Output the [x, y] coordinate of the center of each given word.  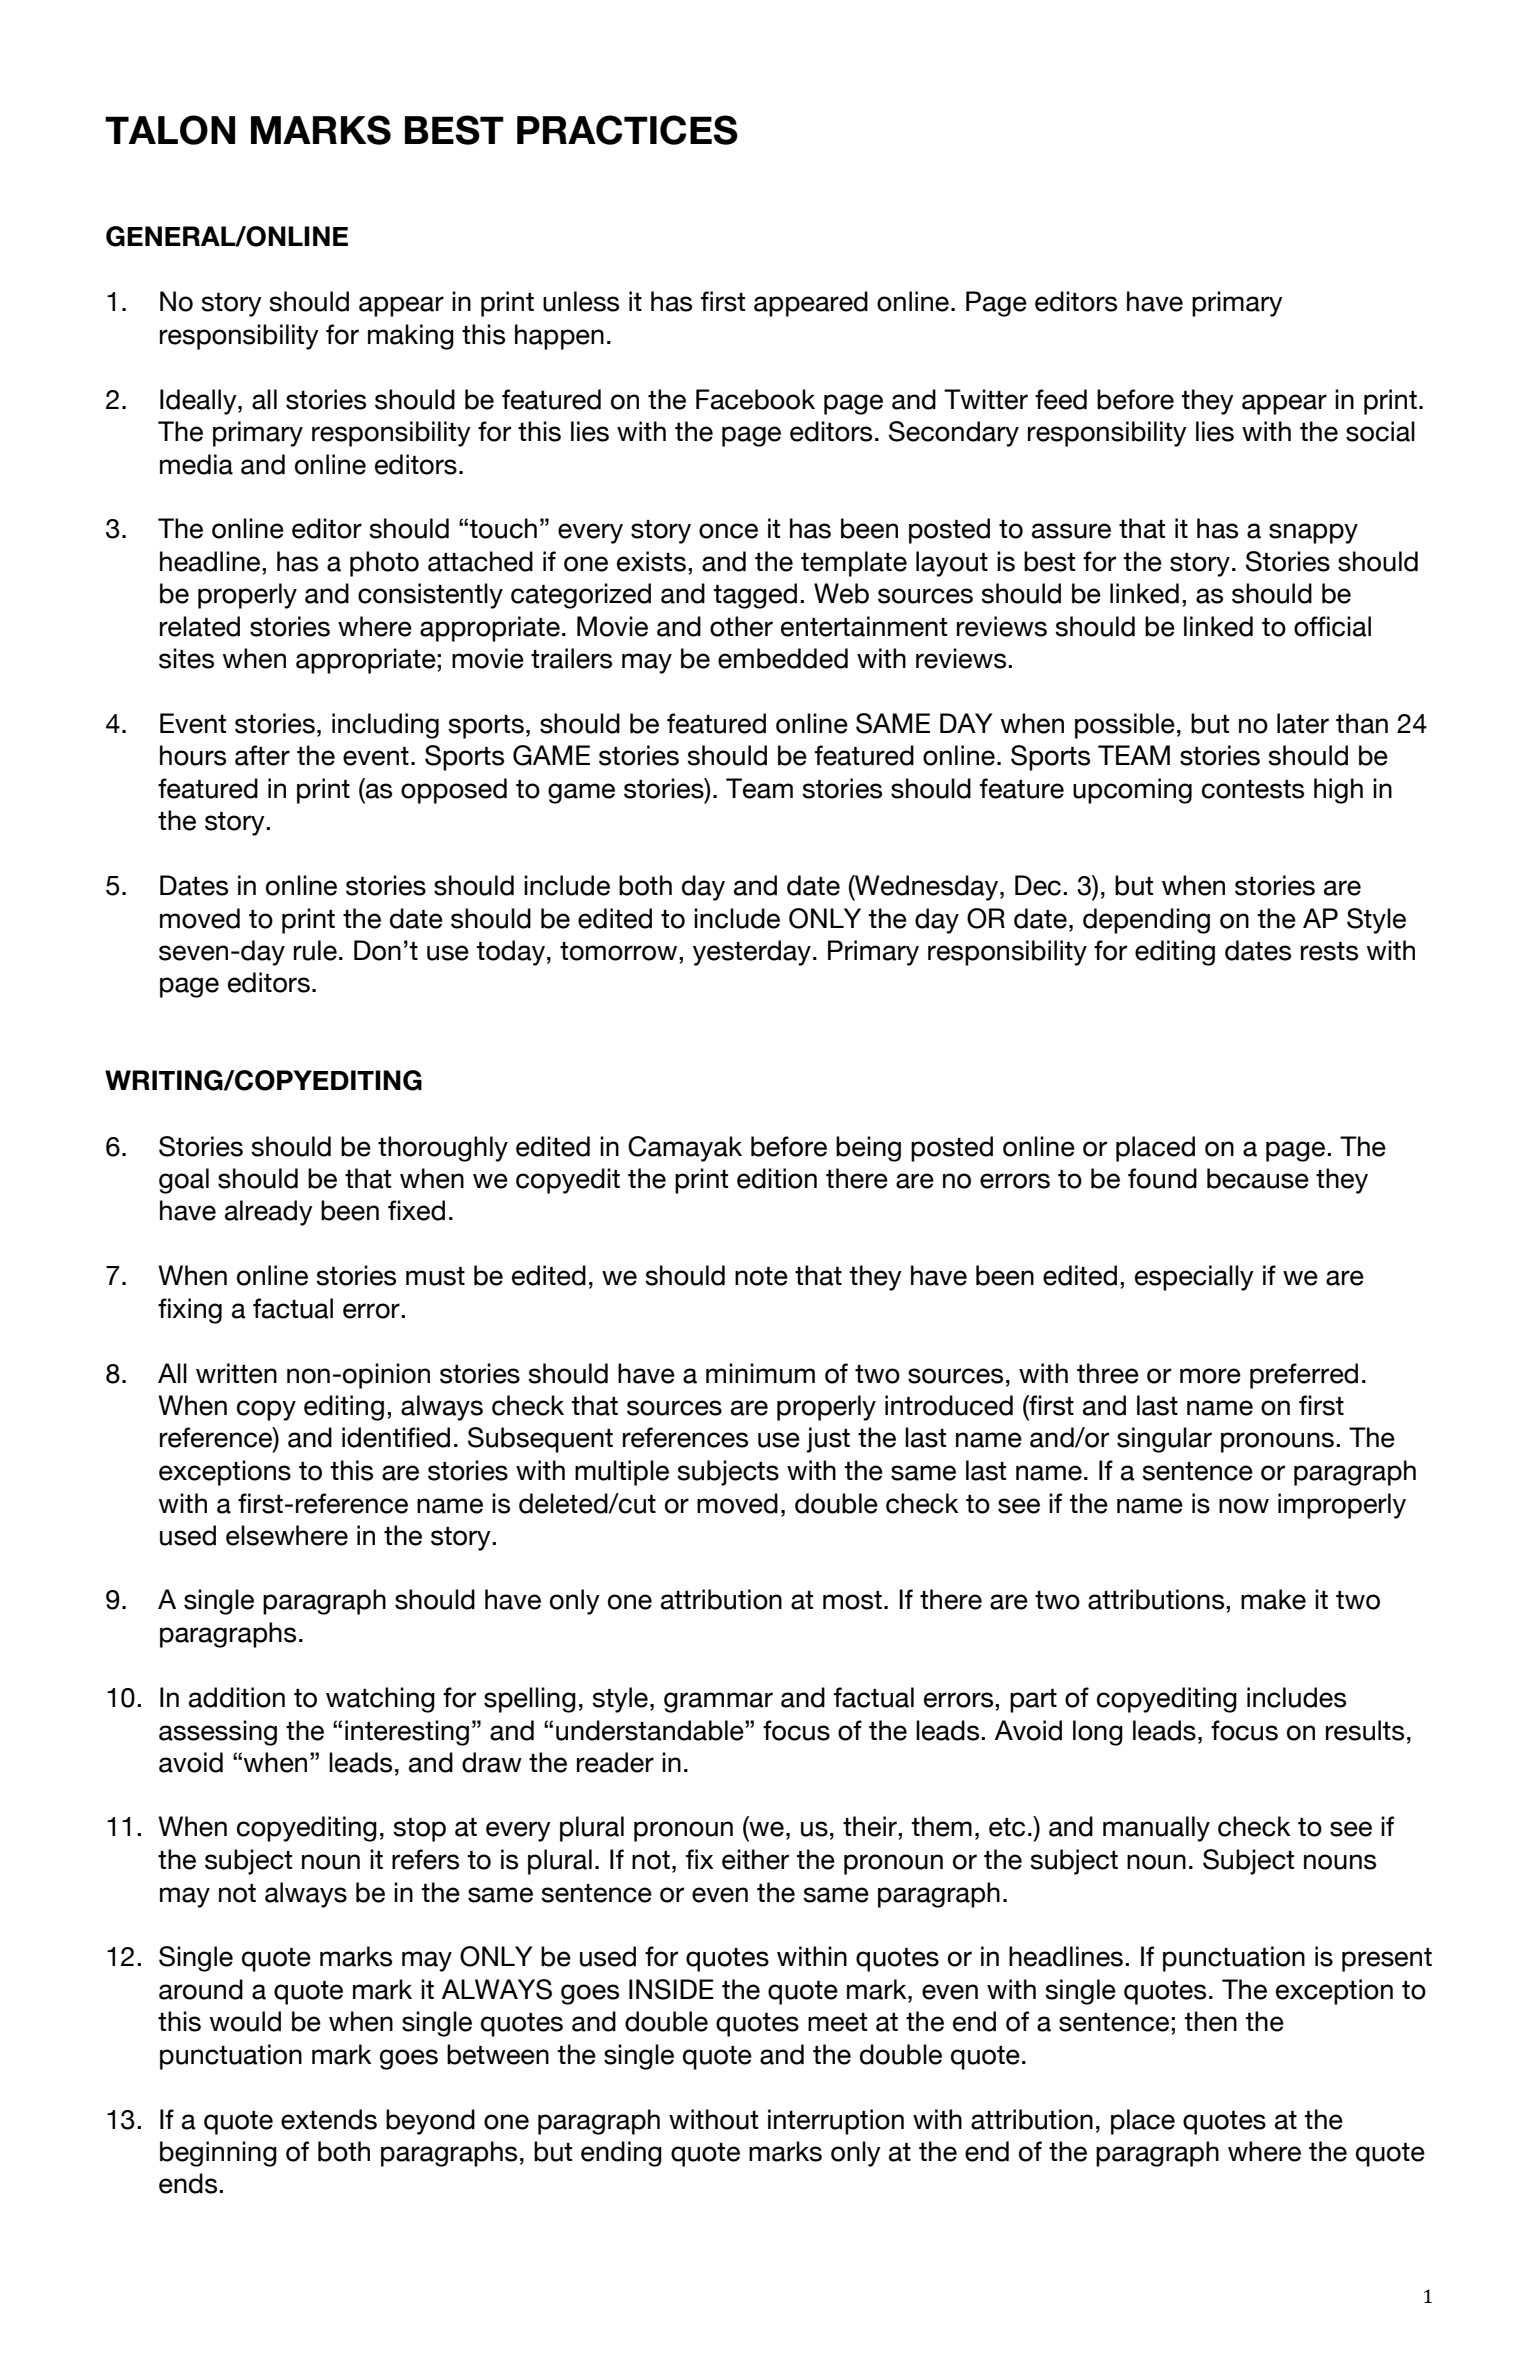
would [245, 2021]
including [385, 726]
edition [777, 1178]
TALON [170, 130]
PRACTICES [627, 130]
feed [1061, 399]
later [1303, 723]
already [269, 1213]
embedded [783, 658]
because [1258, 1178]
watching [380, 1700]
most [852, 1600]
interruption [836, 2122]
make [1273, 1599]
